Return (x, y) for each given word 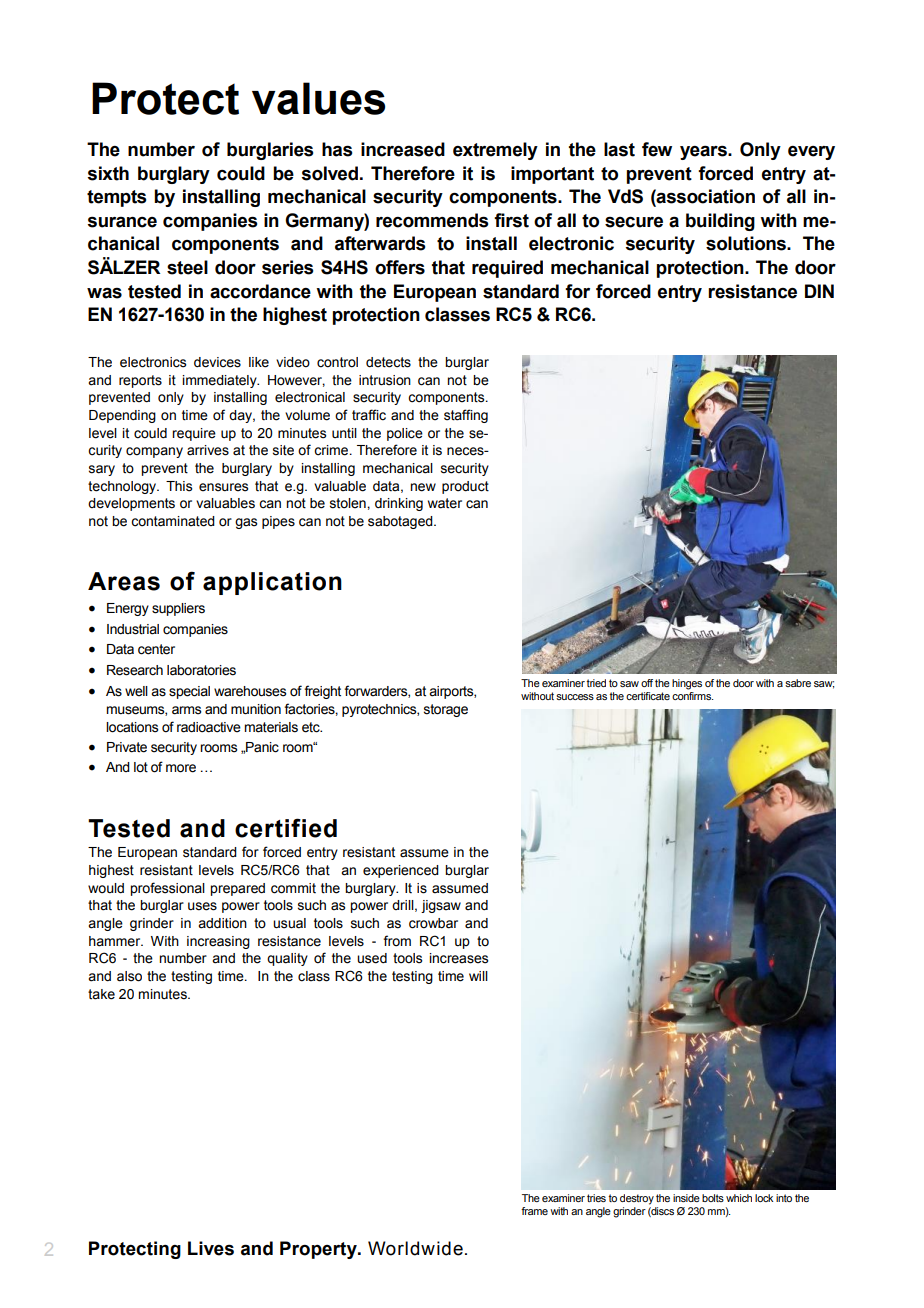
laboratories (201, 670)
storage (446, 710)
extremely (495, 151)
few (657, 149)
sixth (108, 173)
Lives (211, 1248)
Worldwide (415, 1248)
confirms (692, 694)
